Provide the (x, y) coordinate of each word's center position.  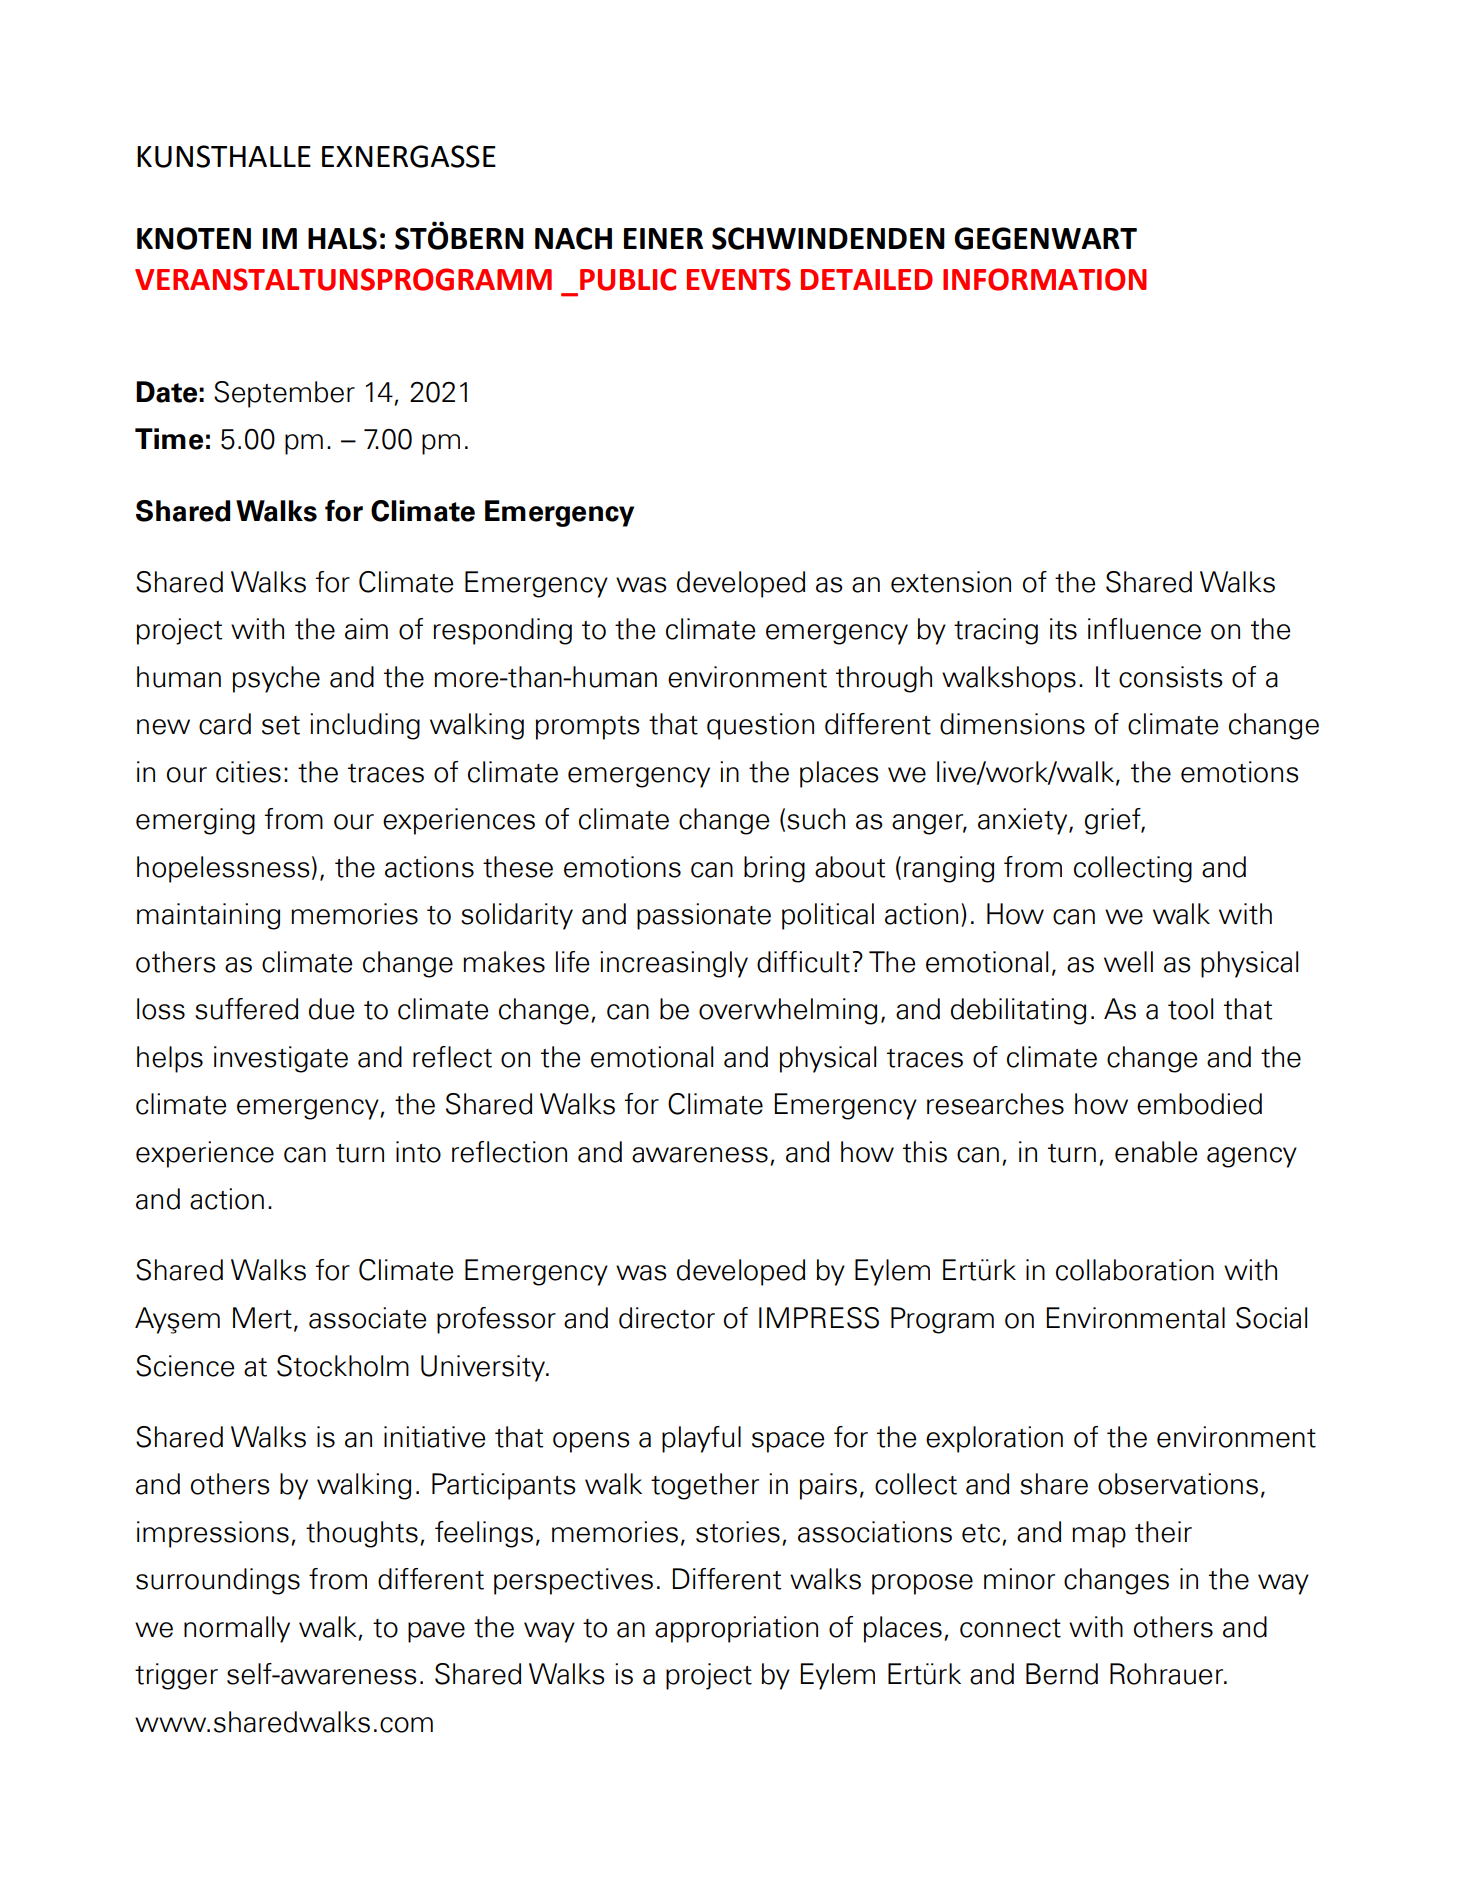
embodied (1199, 1104)
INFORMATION (1045, 279)
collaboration (1135, 1270)
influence (1144, 629)
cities (248, 772)
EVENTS (739, 279)
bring (774, 869)
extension (951, 582)
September (284, 394)
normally (237, 1629)
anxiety (1024, 821)
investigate (281, 1059)
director (667, 1318)
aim (366, 629)
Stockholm (343, 1366)
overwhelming (788, 1011)
